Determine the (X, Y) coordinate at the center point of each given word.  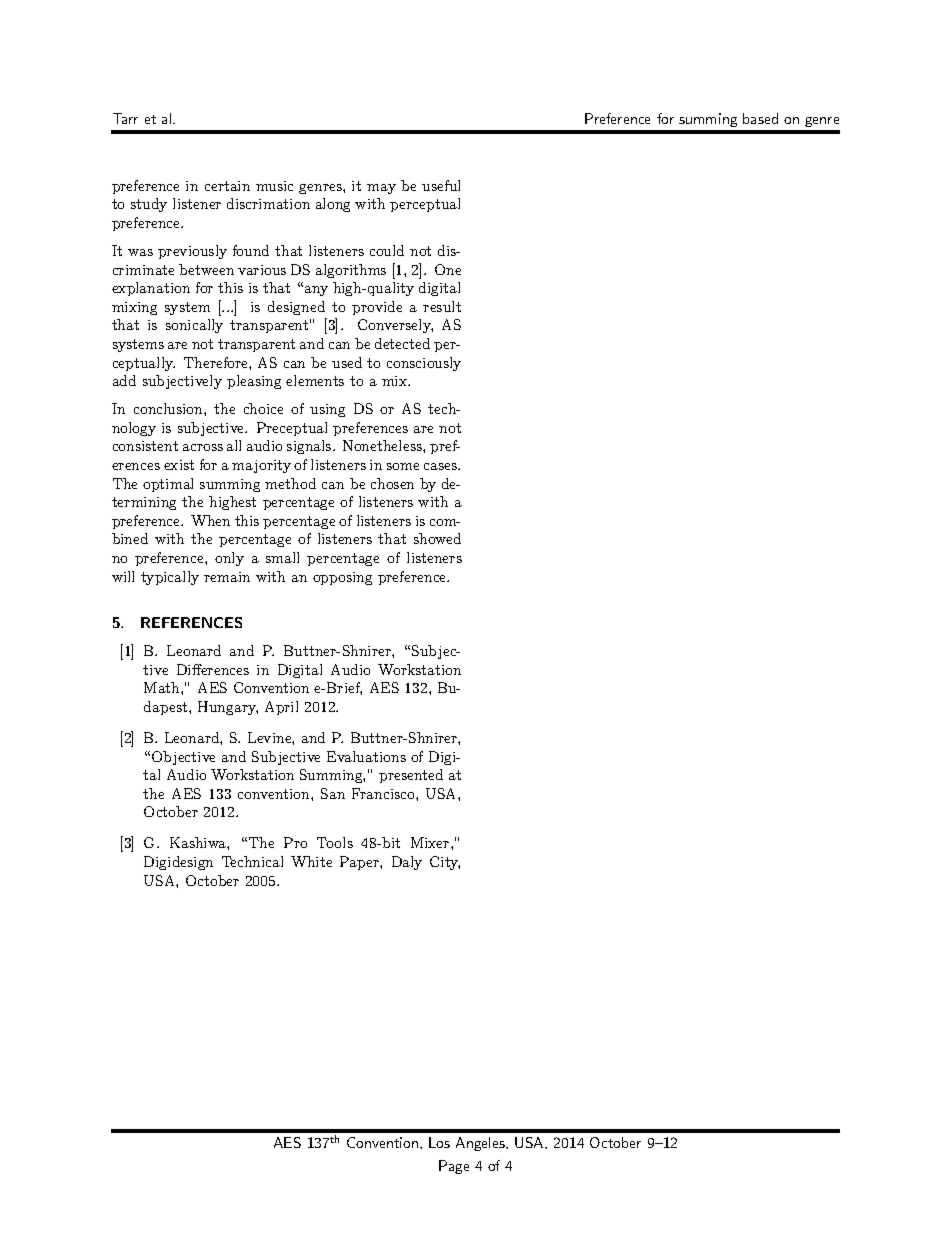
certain (227, 186)
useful (441, 185)
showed (437, 538)
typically (170, 578)
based (760, 118)
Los (439, 1142)
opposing (342, 578)
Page (454, 1167)
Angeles (482, 1144)
